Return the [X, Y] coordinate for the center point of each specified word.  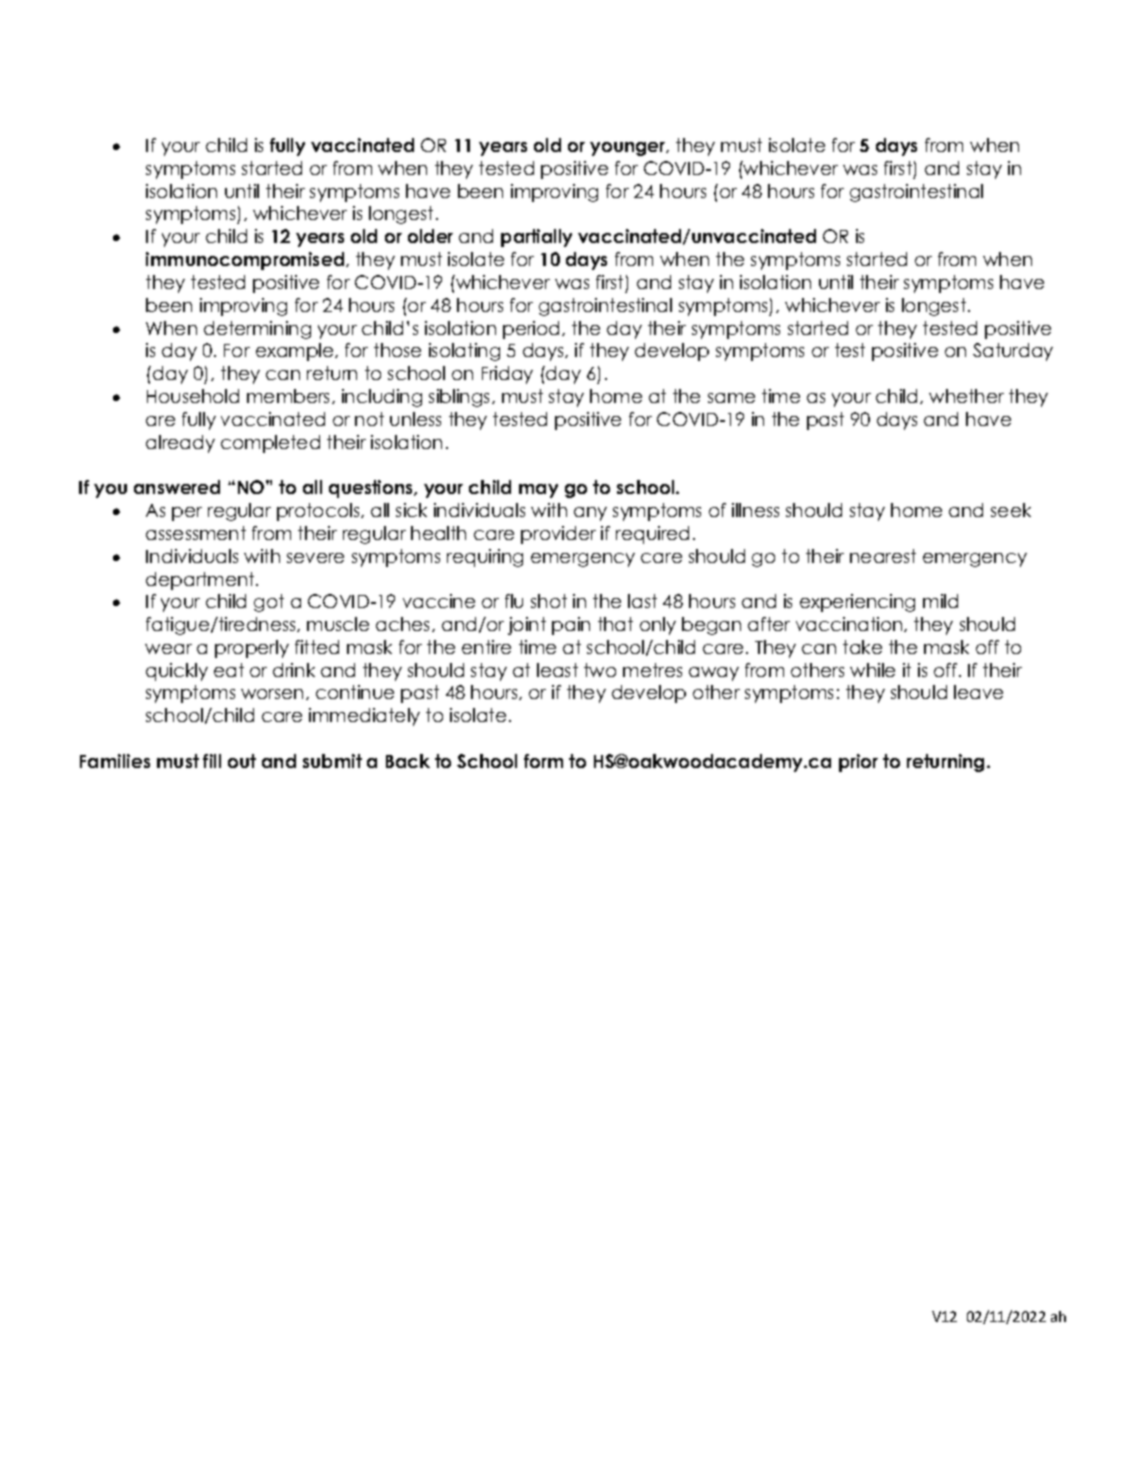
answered [177, 487]
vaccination [850, 624]
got [269, 603]
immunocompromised [246, 261]
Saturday [1013, 352]
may [538, 491]
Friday [507, 375]
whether [966, 396]
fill [212, 761]
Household [193, 396]
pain [571, 626]
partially [536, 238]
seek [1011, 510]
